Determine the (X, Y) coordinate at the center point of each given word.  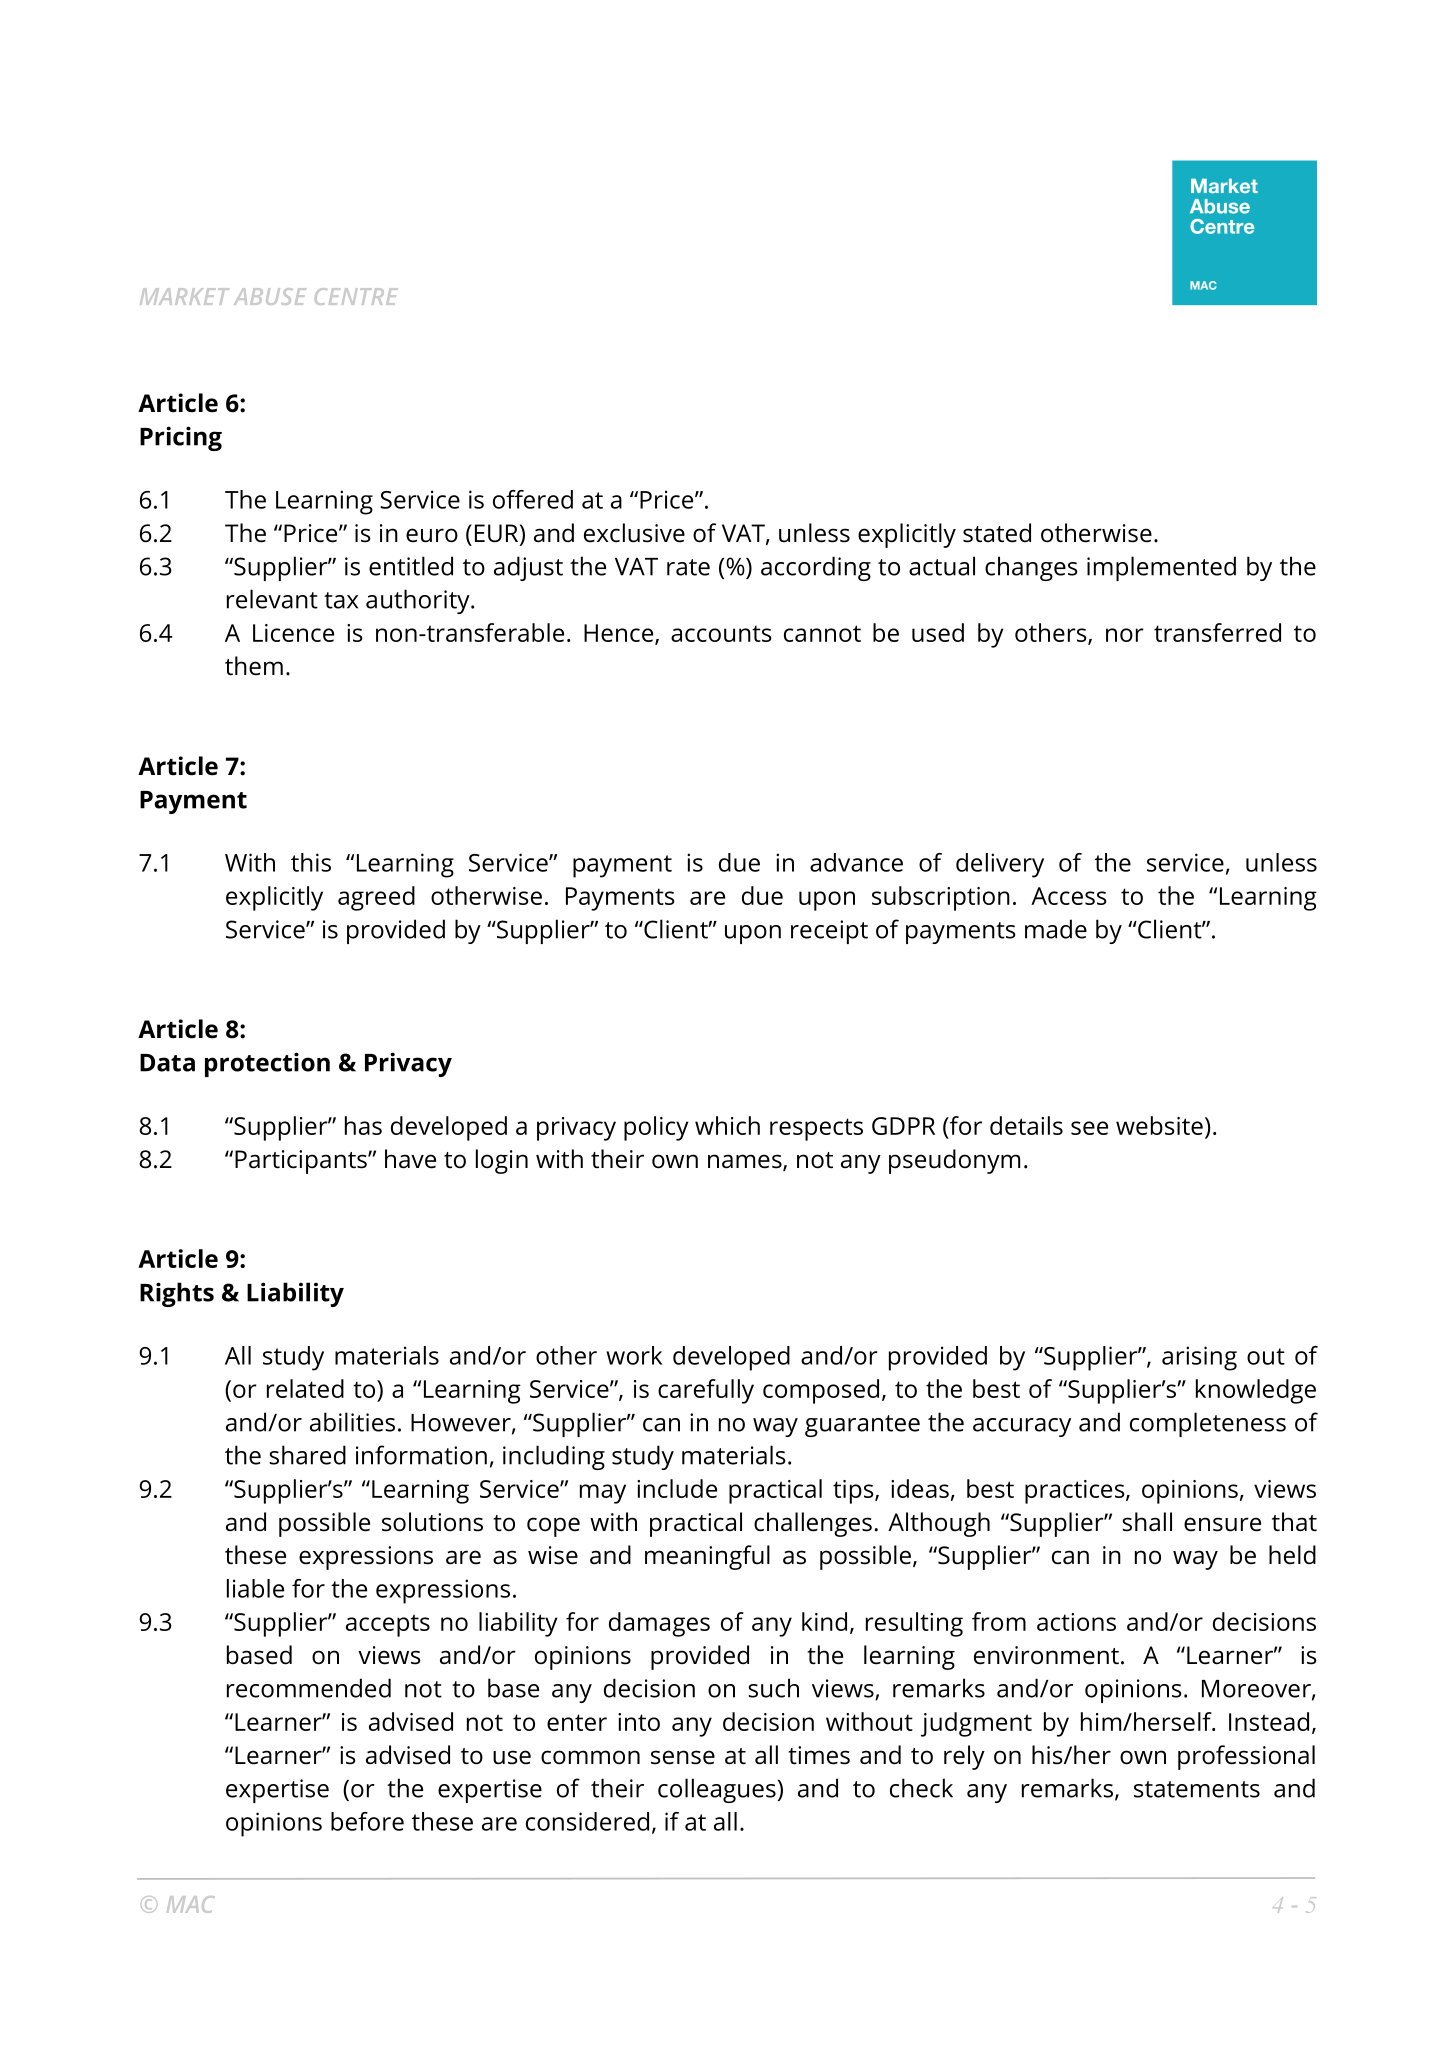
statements (1197, 1789)
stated (997, 533)
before (367, 1821)
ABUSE (270, 296)
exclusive (634, 533)
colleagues (717, 1790)
